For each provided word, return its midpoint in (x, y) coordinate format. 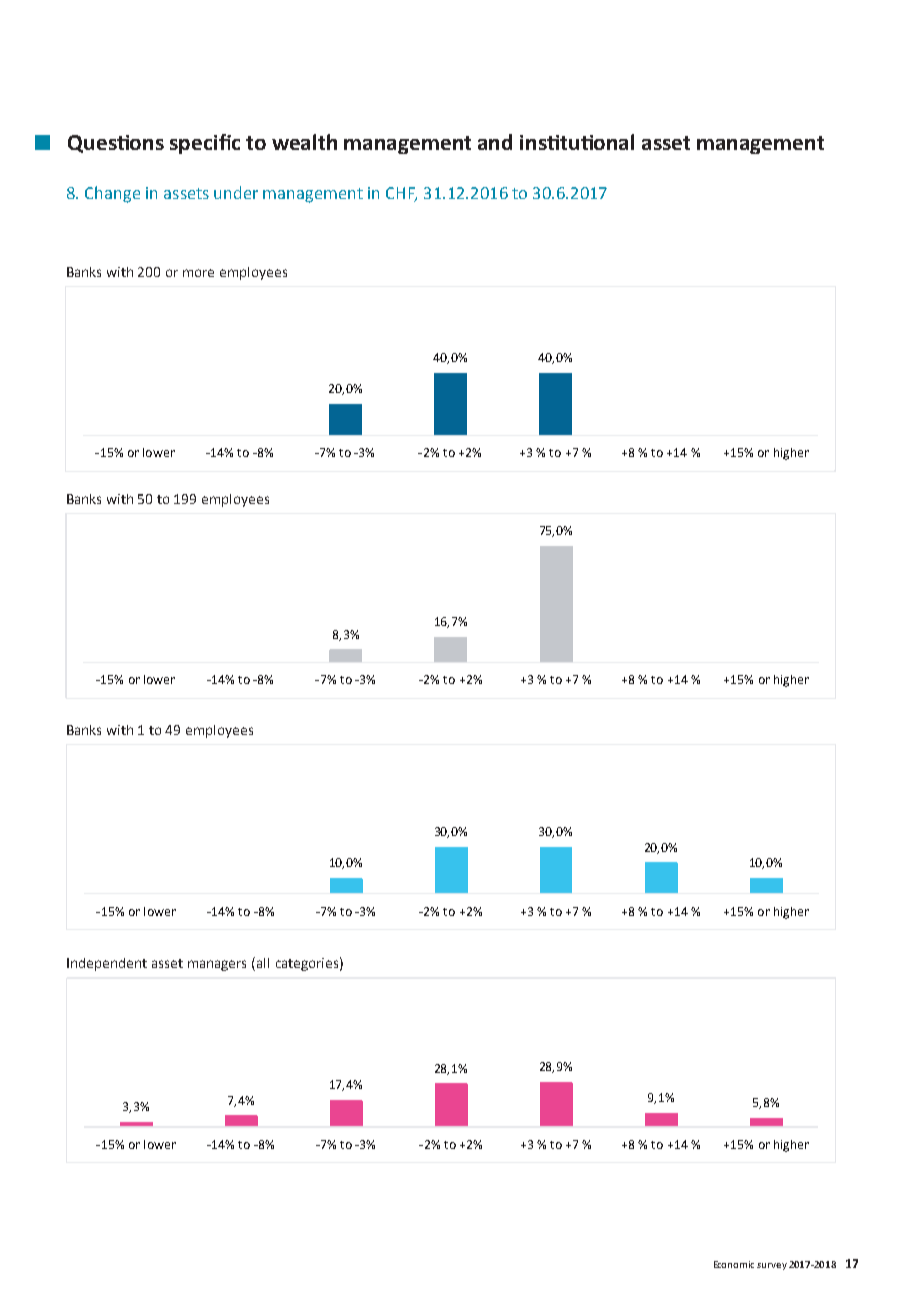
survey (772, 1266)
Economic (734, 1264)
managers (217, 965)
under (236, 192)
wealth (304, 142)
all (263, 963)
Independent (107, 964)
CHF (401, 194)
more (198, 273)
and (495, 142)
